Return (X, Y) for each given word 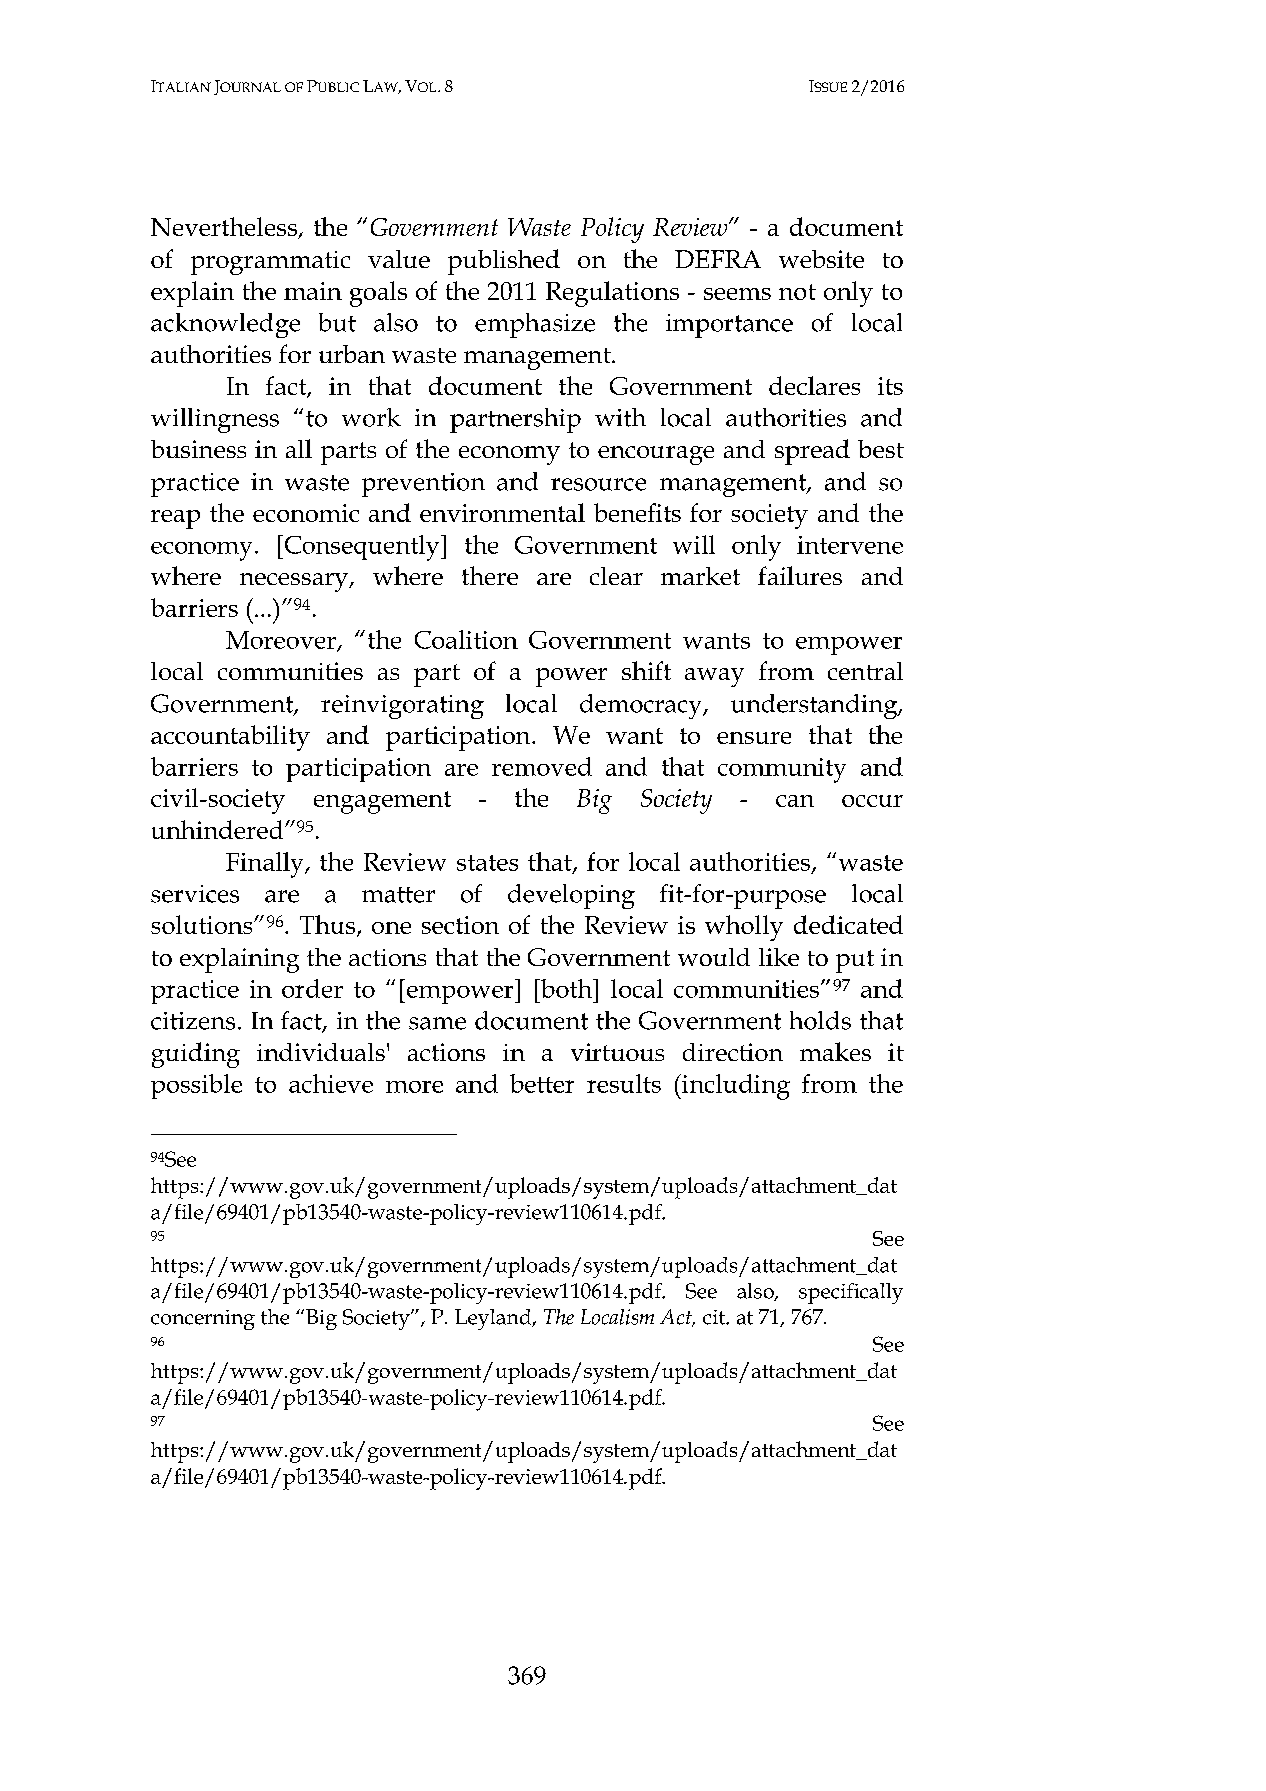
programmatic (270, 263)
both (567, 988)
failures (800, 575)
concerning (203, 1320)
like (779, 957)
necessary (295, 582)
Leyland (494, 1319)
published (504, 262)
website (821, 259)
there (490, 575)
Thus (329, 926)
